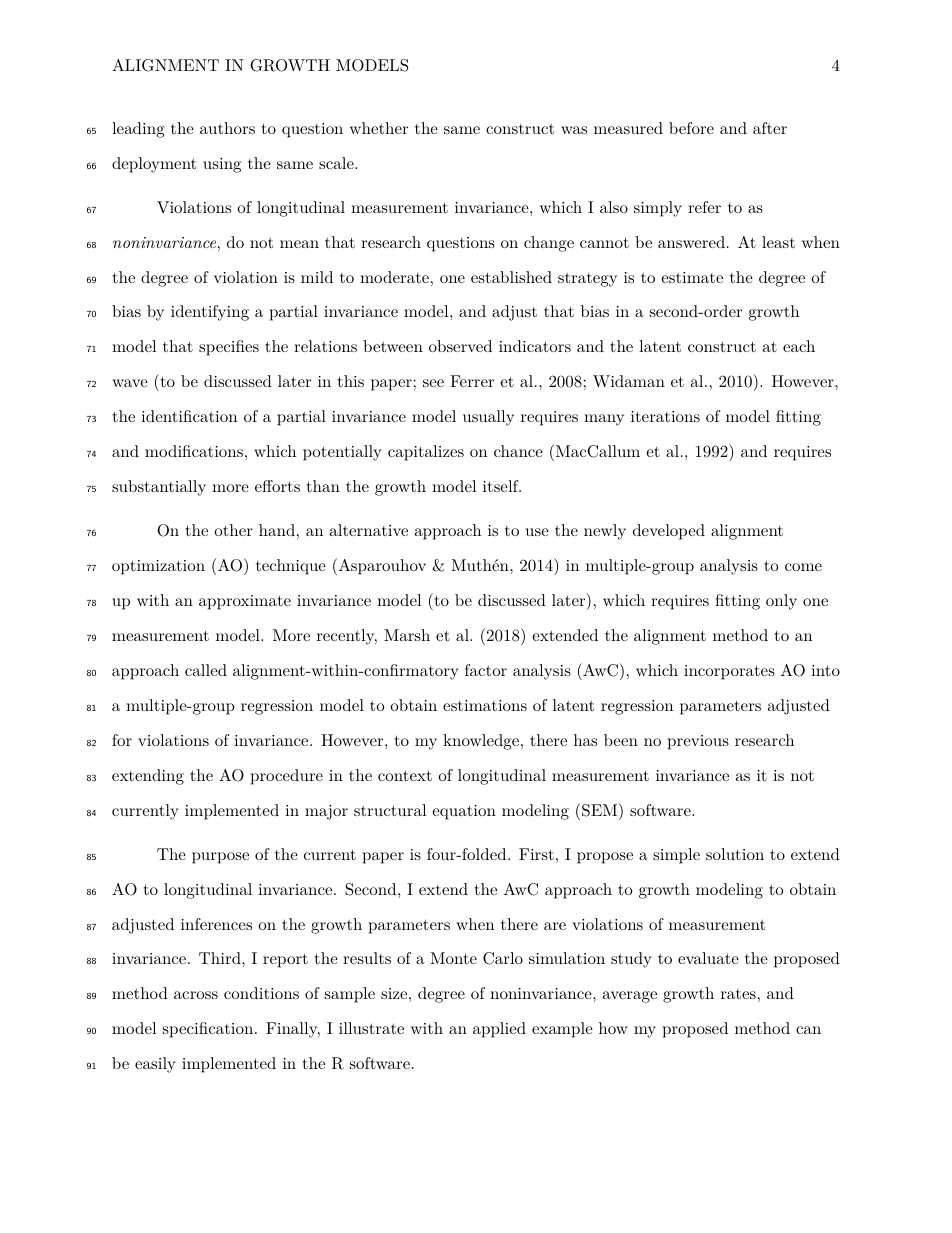 The height and width of the document is (1233, 952). What do you see at coordinates (407, 635) in the document?
I see `Marsh` at bounding box center [407, 635].
